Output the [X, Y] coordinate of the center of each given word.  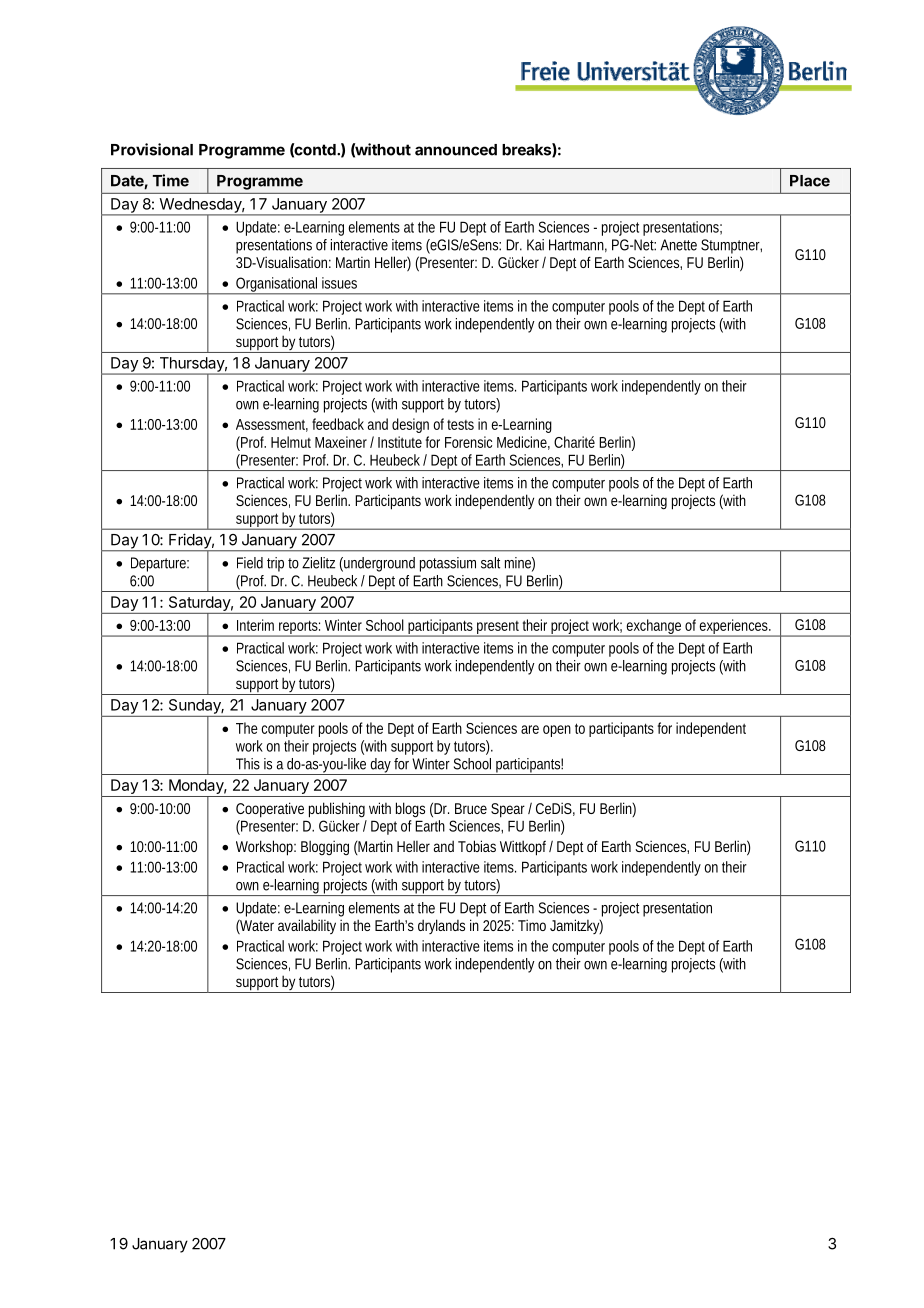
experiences [735, 628]
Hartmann [578, 245]
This [248, 764]
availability [307, 926]
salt [490, 563]
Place [810, 181]
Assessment [272, 425]
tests [460, 425]
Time [171, 180]
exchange [655, 628]
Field [250, 563]
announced [456, 150]
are [530, 729]
